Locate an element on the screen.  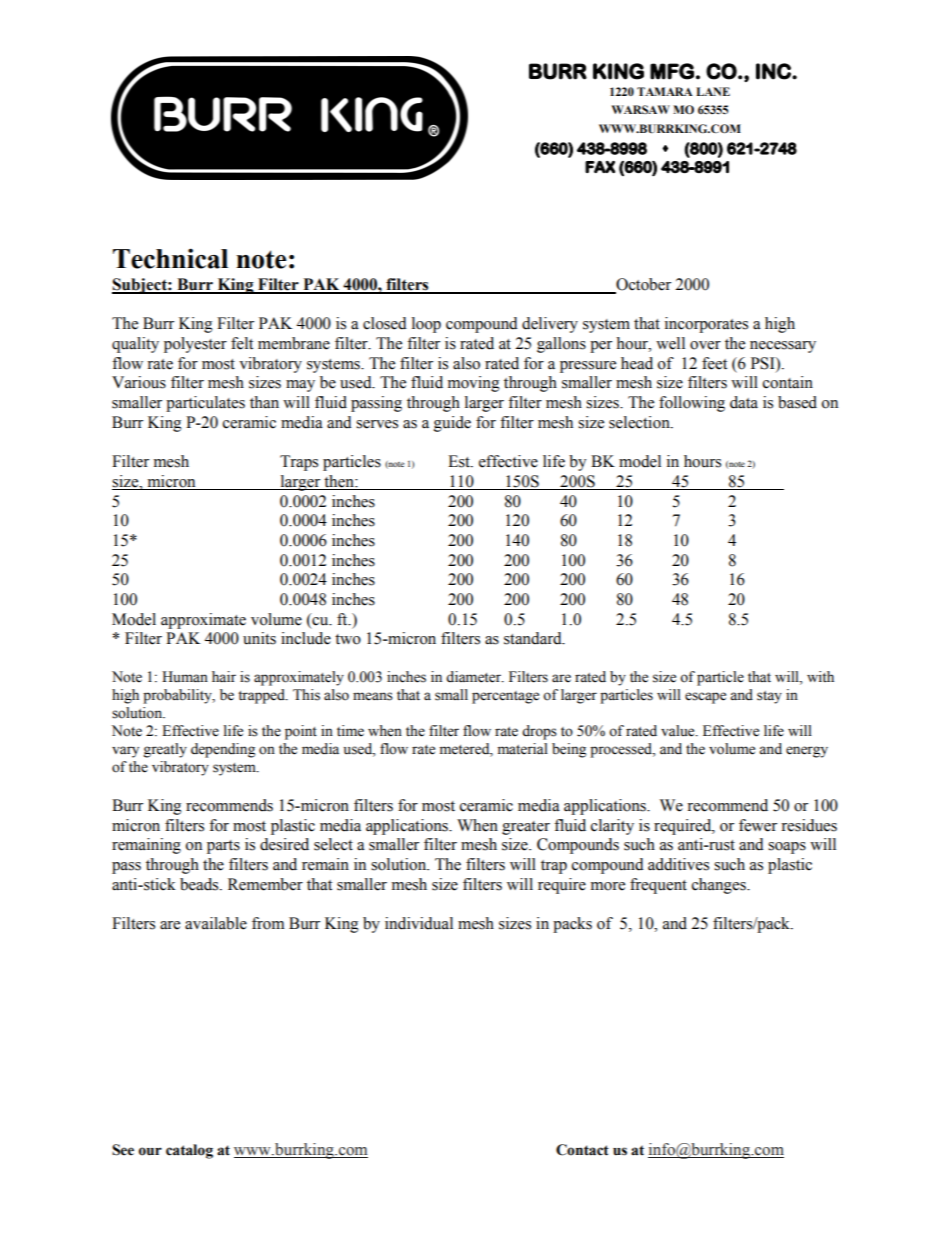
Contact is located at coordinates (582, 1150).
